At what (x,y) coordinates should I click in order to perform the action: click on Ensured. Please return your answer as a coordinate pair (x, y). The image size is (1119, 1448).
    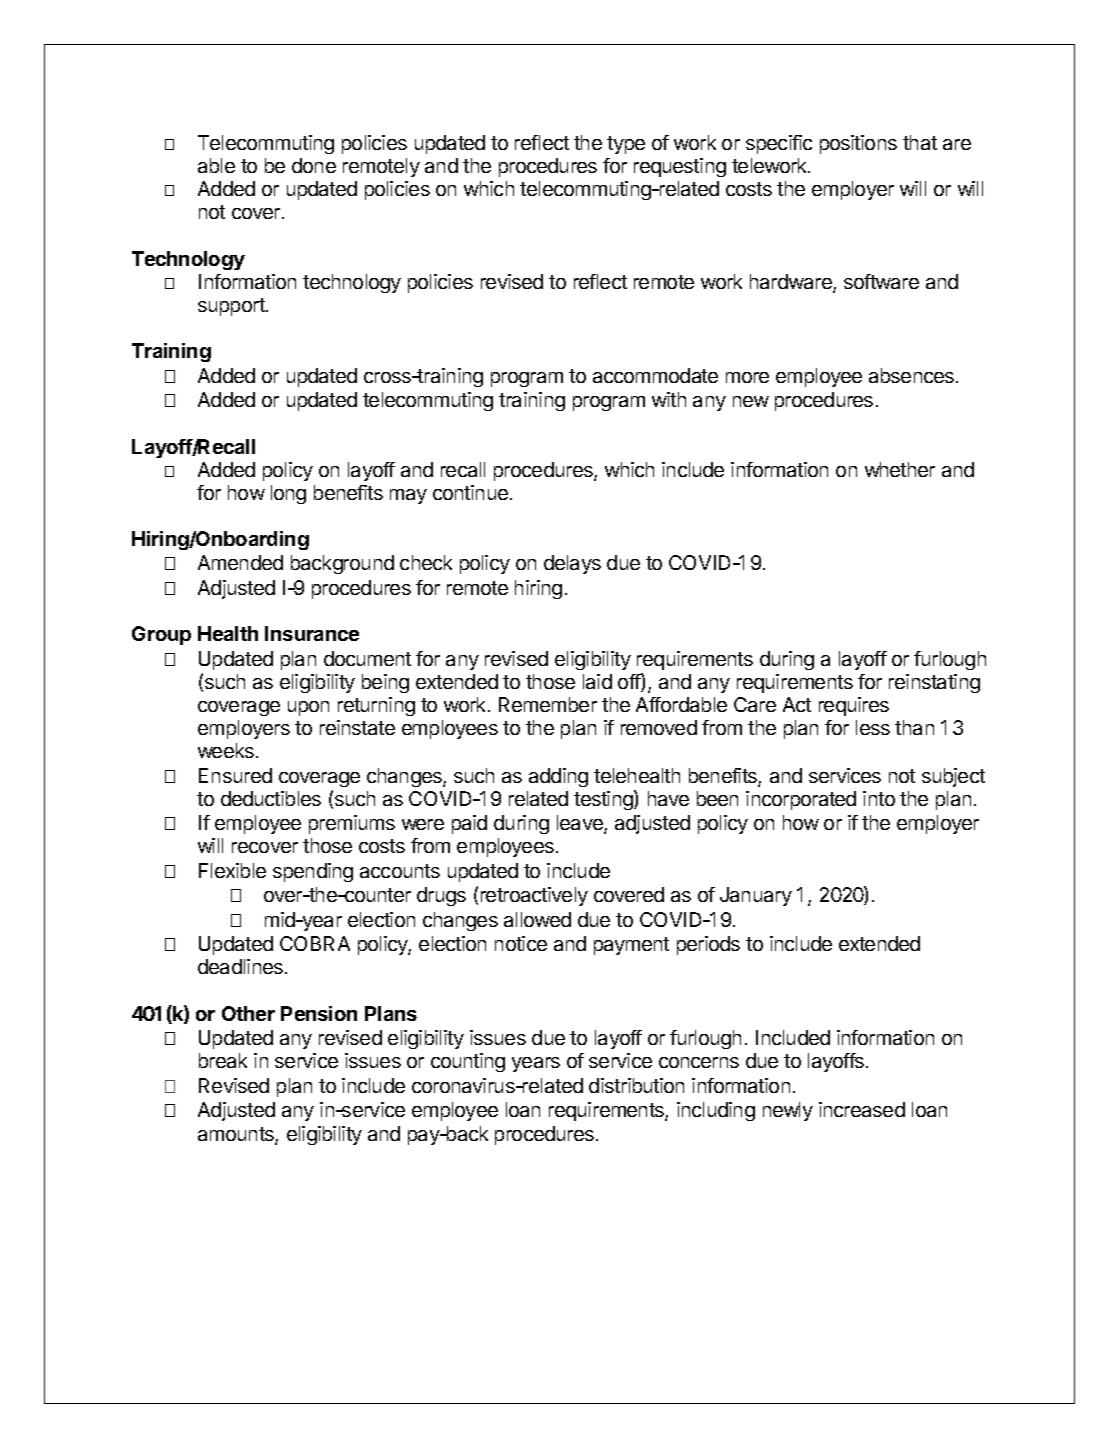
    Looking at the image, I should click on (235, 775).
